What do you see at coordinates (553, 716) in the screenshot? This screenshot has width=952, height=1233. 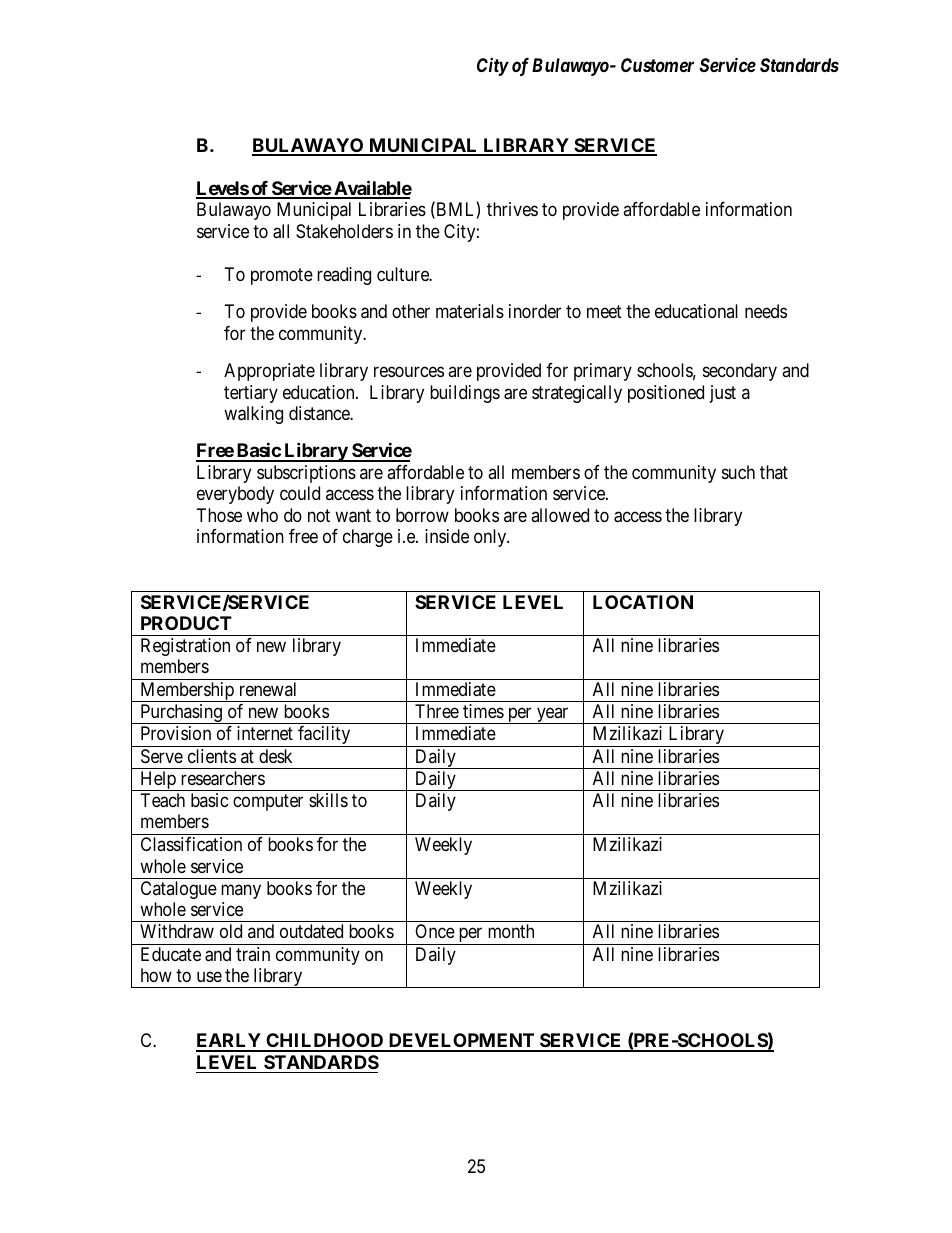 I see `year` at bounding box center [553, 716].
